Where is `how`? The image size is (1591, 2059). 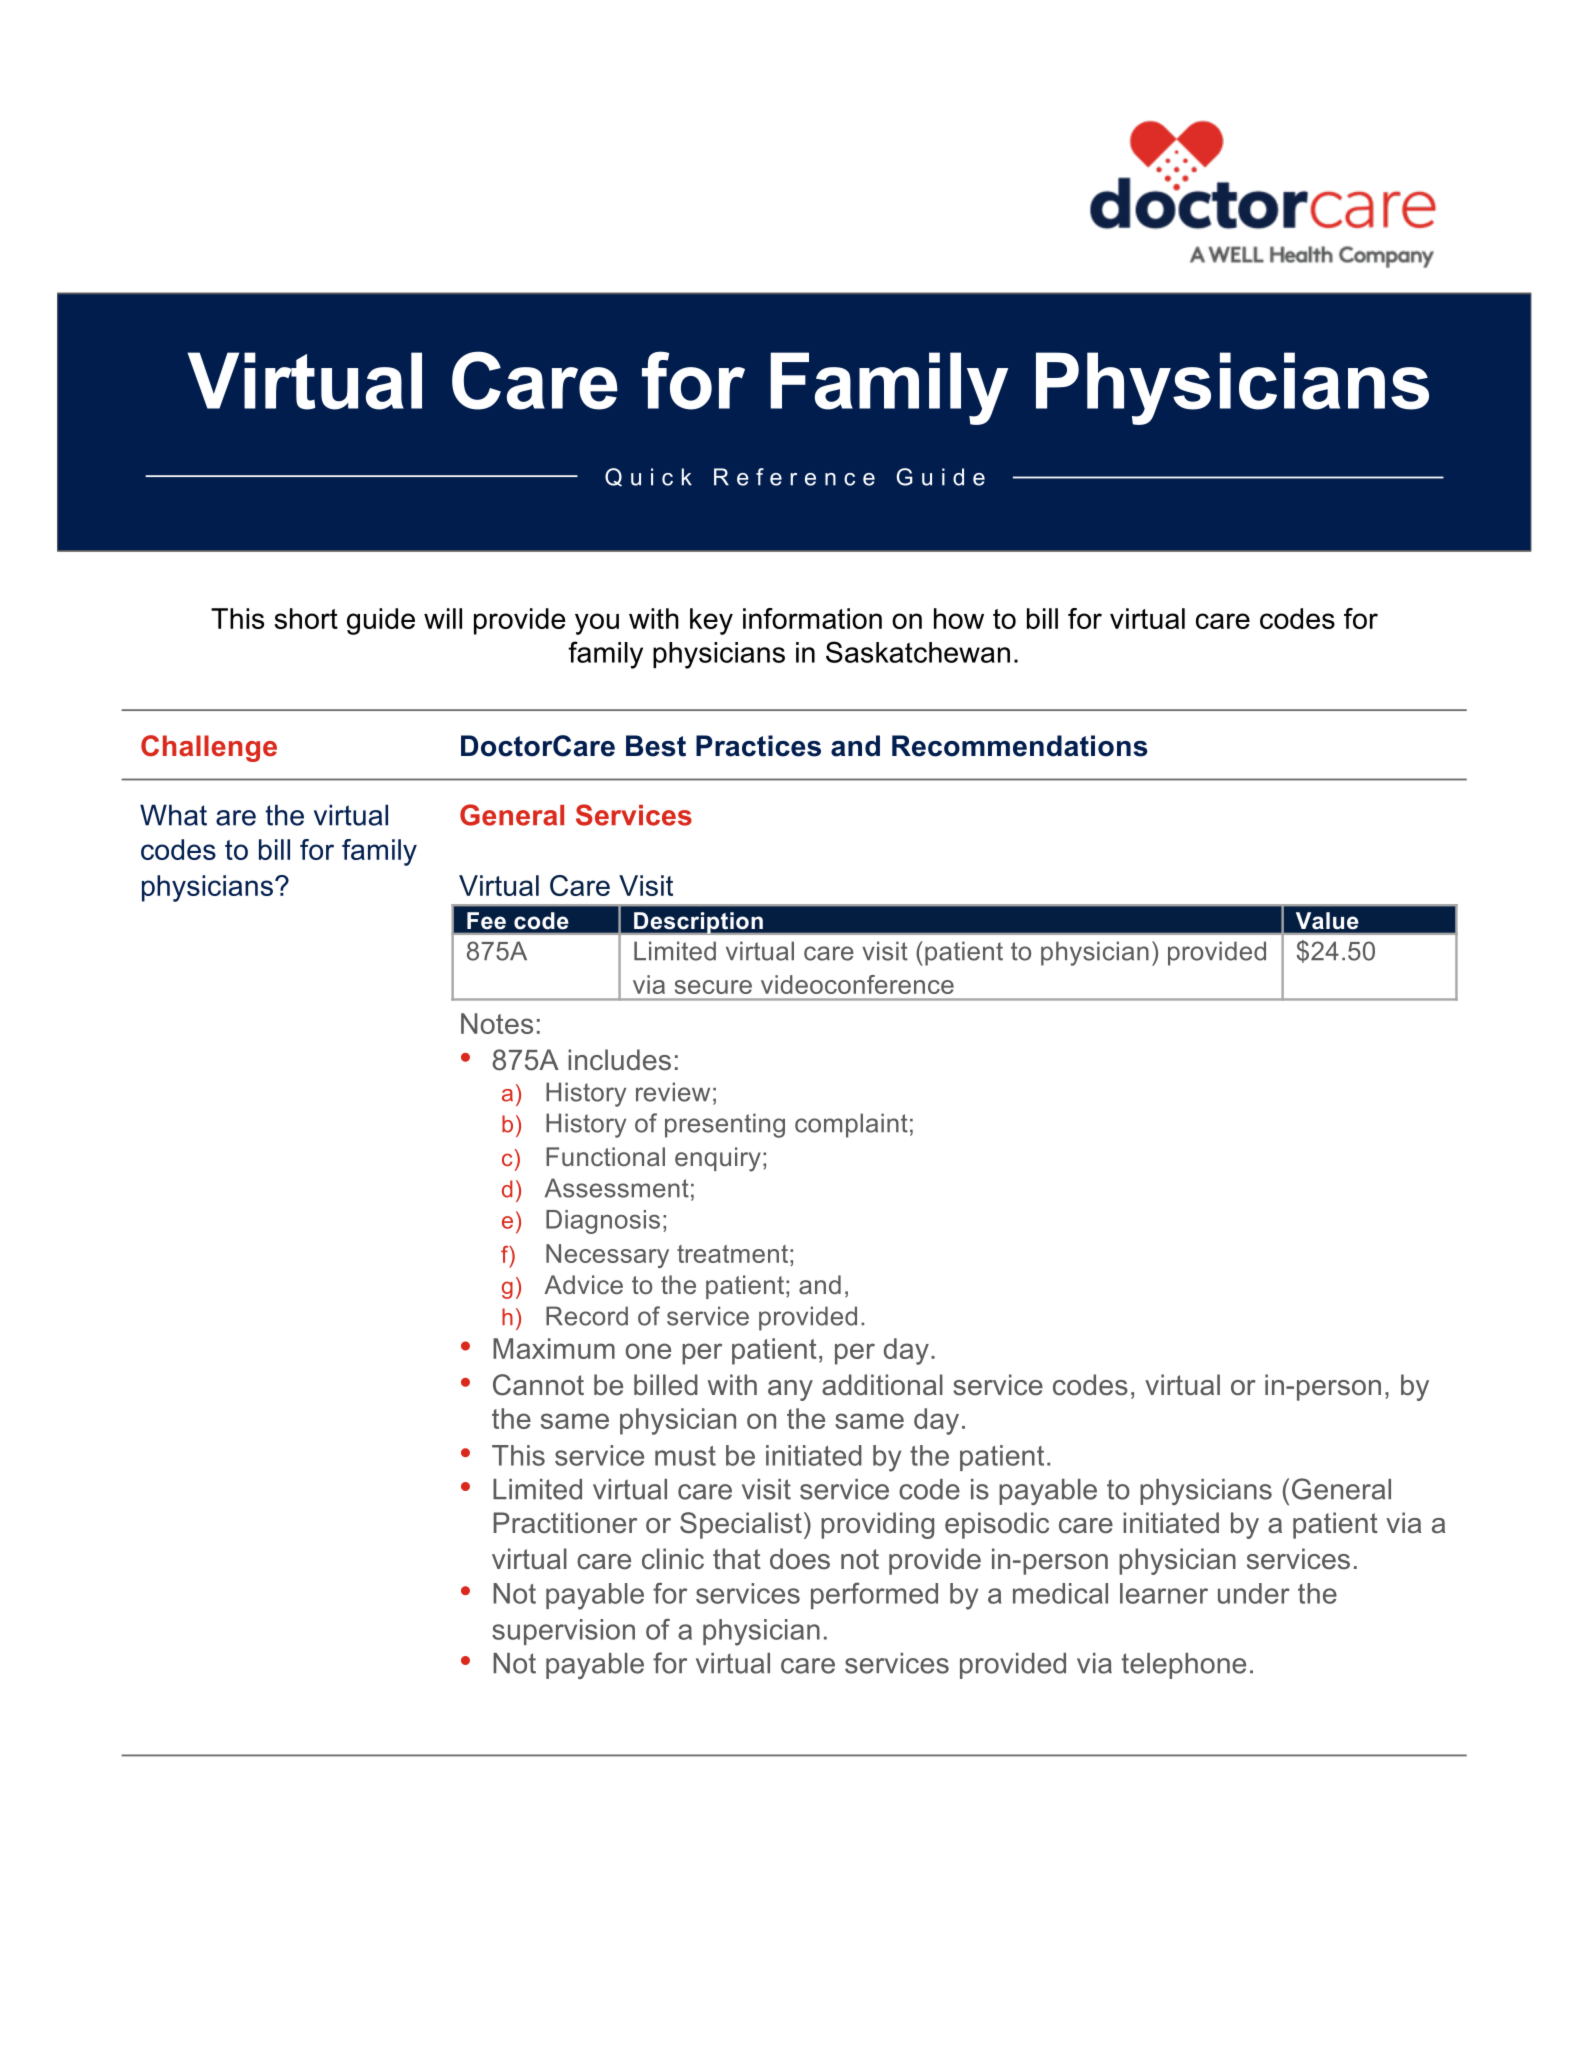 how is located at coordinates (959, 618).
